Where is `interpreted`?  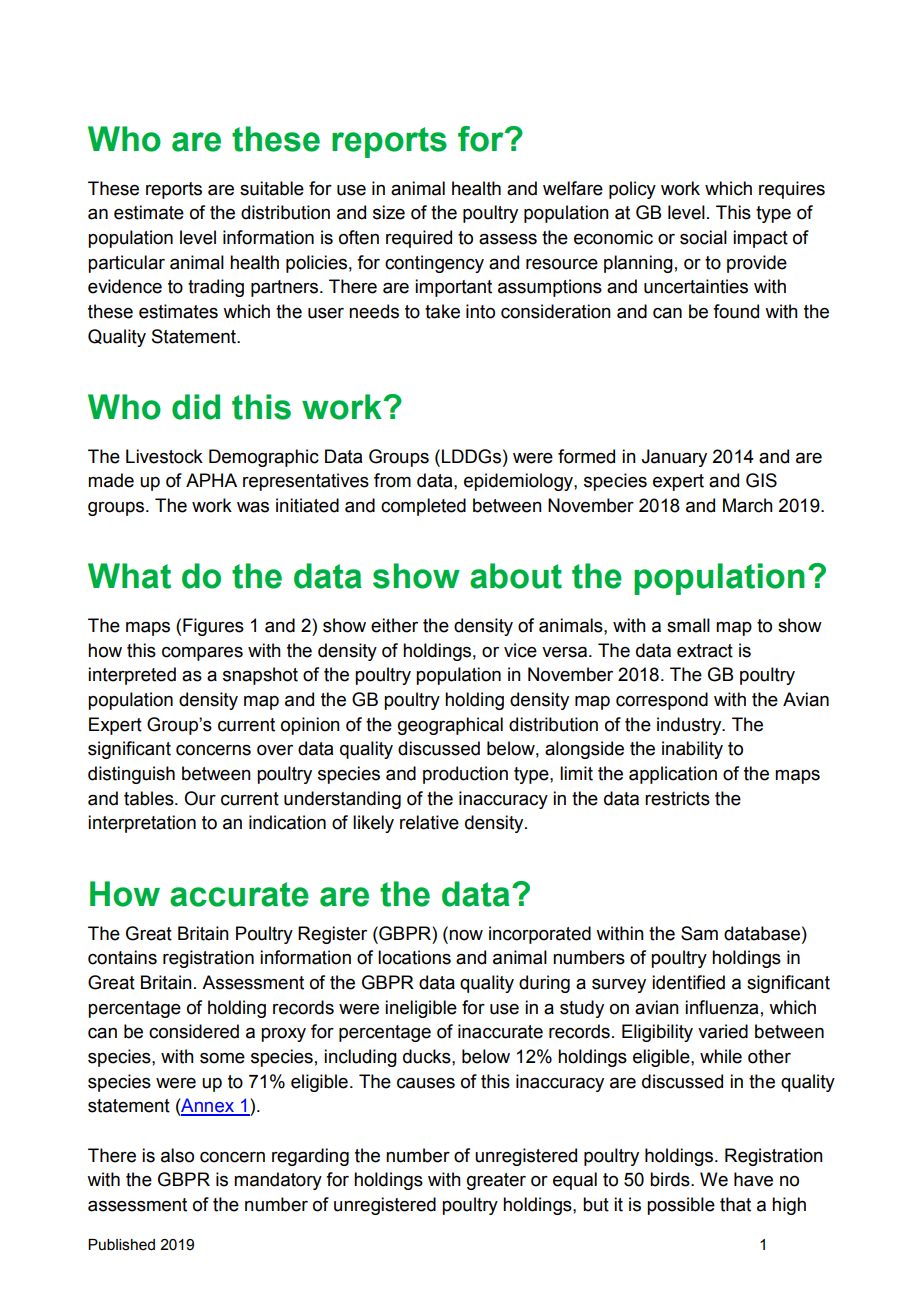 interpreted is located at coordinates (132, 676).
